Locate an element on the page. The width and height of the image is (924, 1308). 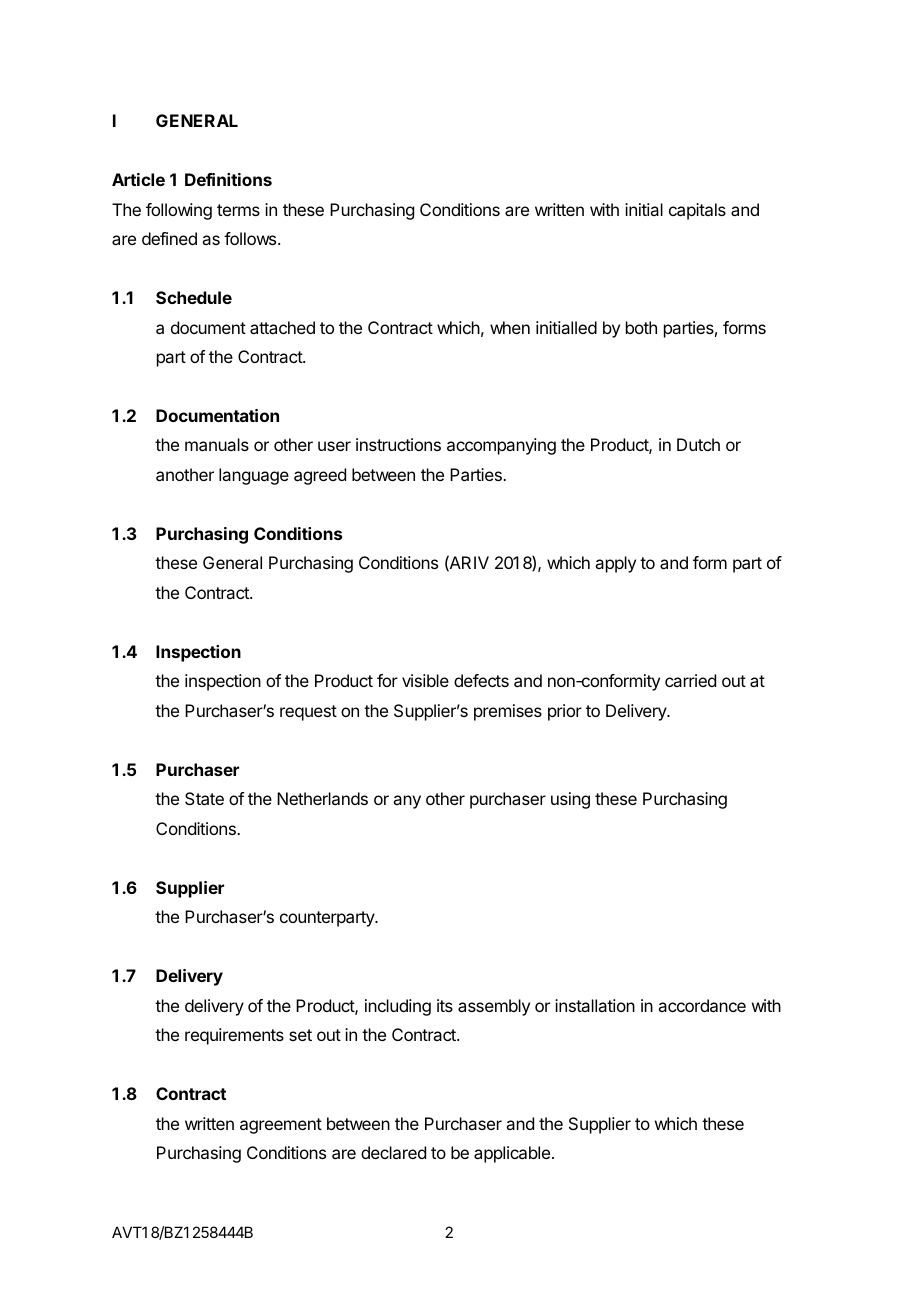
following is located at coordinates (179, 211).
